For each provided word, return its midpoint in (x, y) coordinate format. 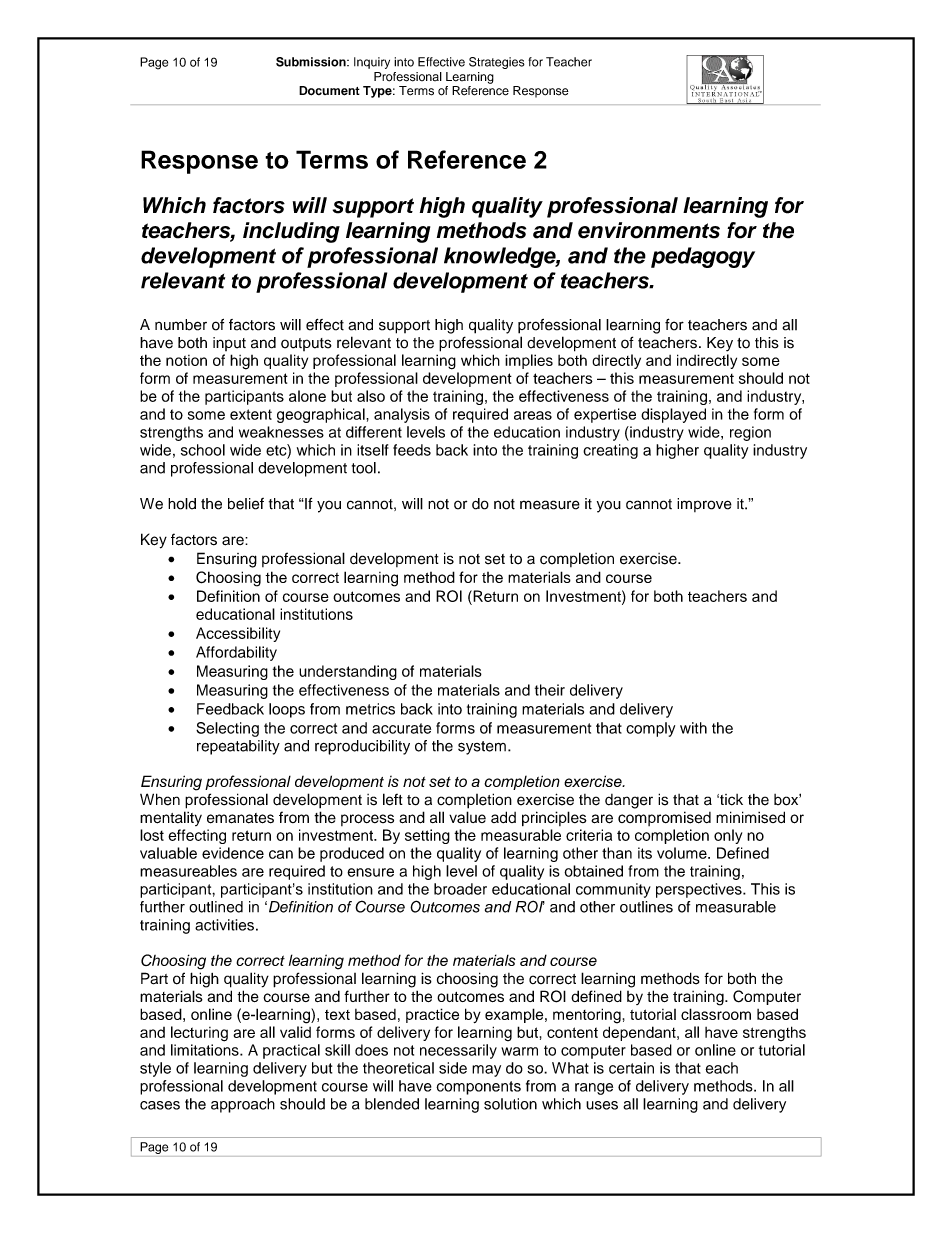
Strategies (497, 63)
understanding (348, 672)
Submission (312, 62)
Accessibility (238, 634)
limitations (206, 1050)
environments (649, 230)
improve (704, 505)
